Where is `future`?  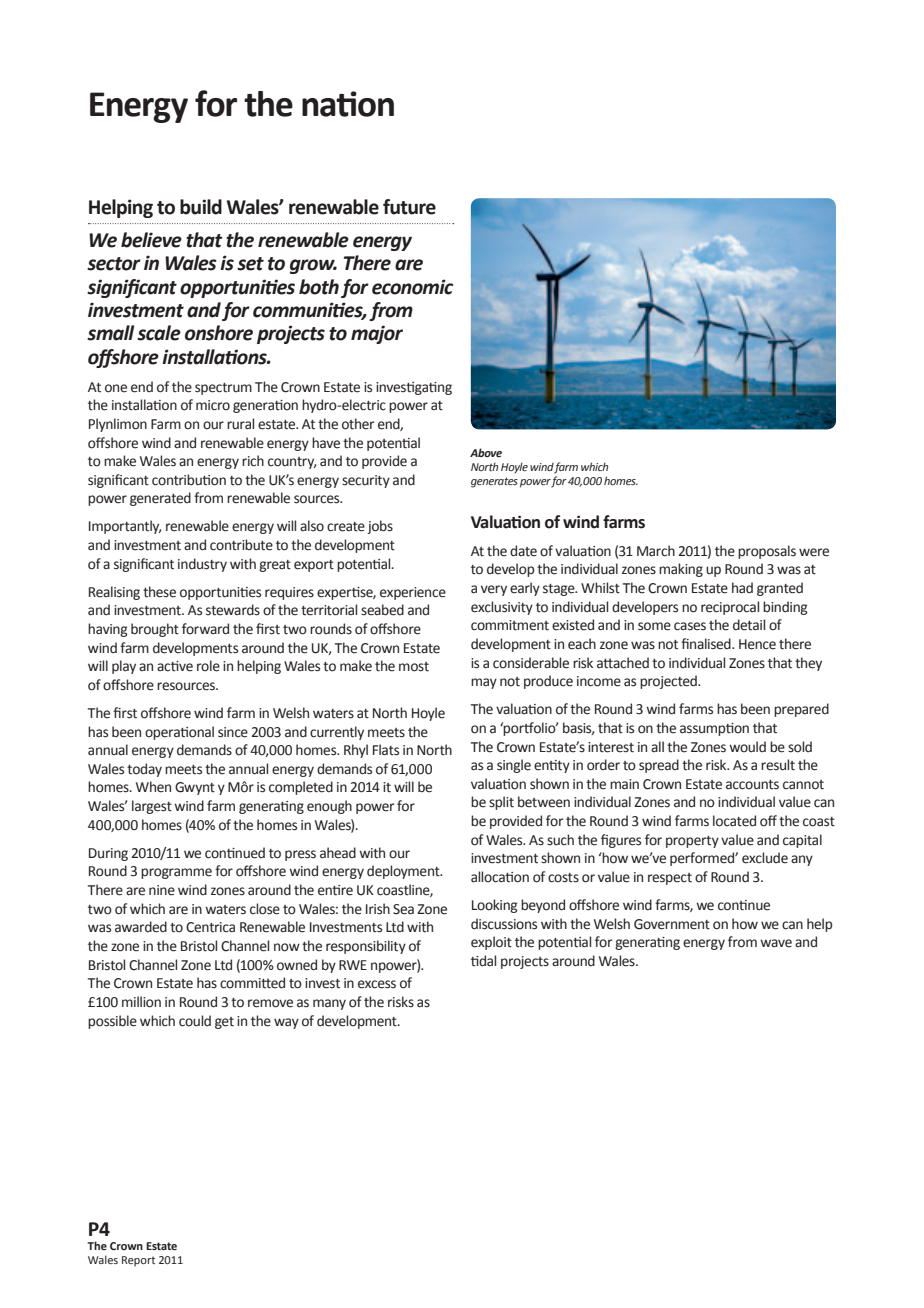 future is located at coordinates (409, 207).
